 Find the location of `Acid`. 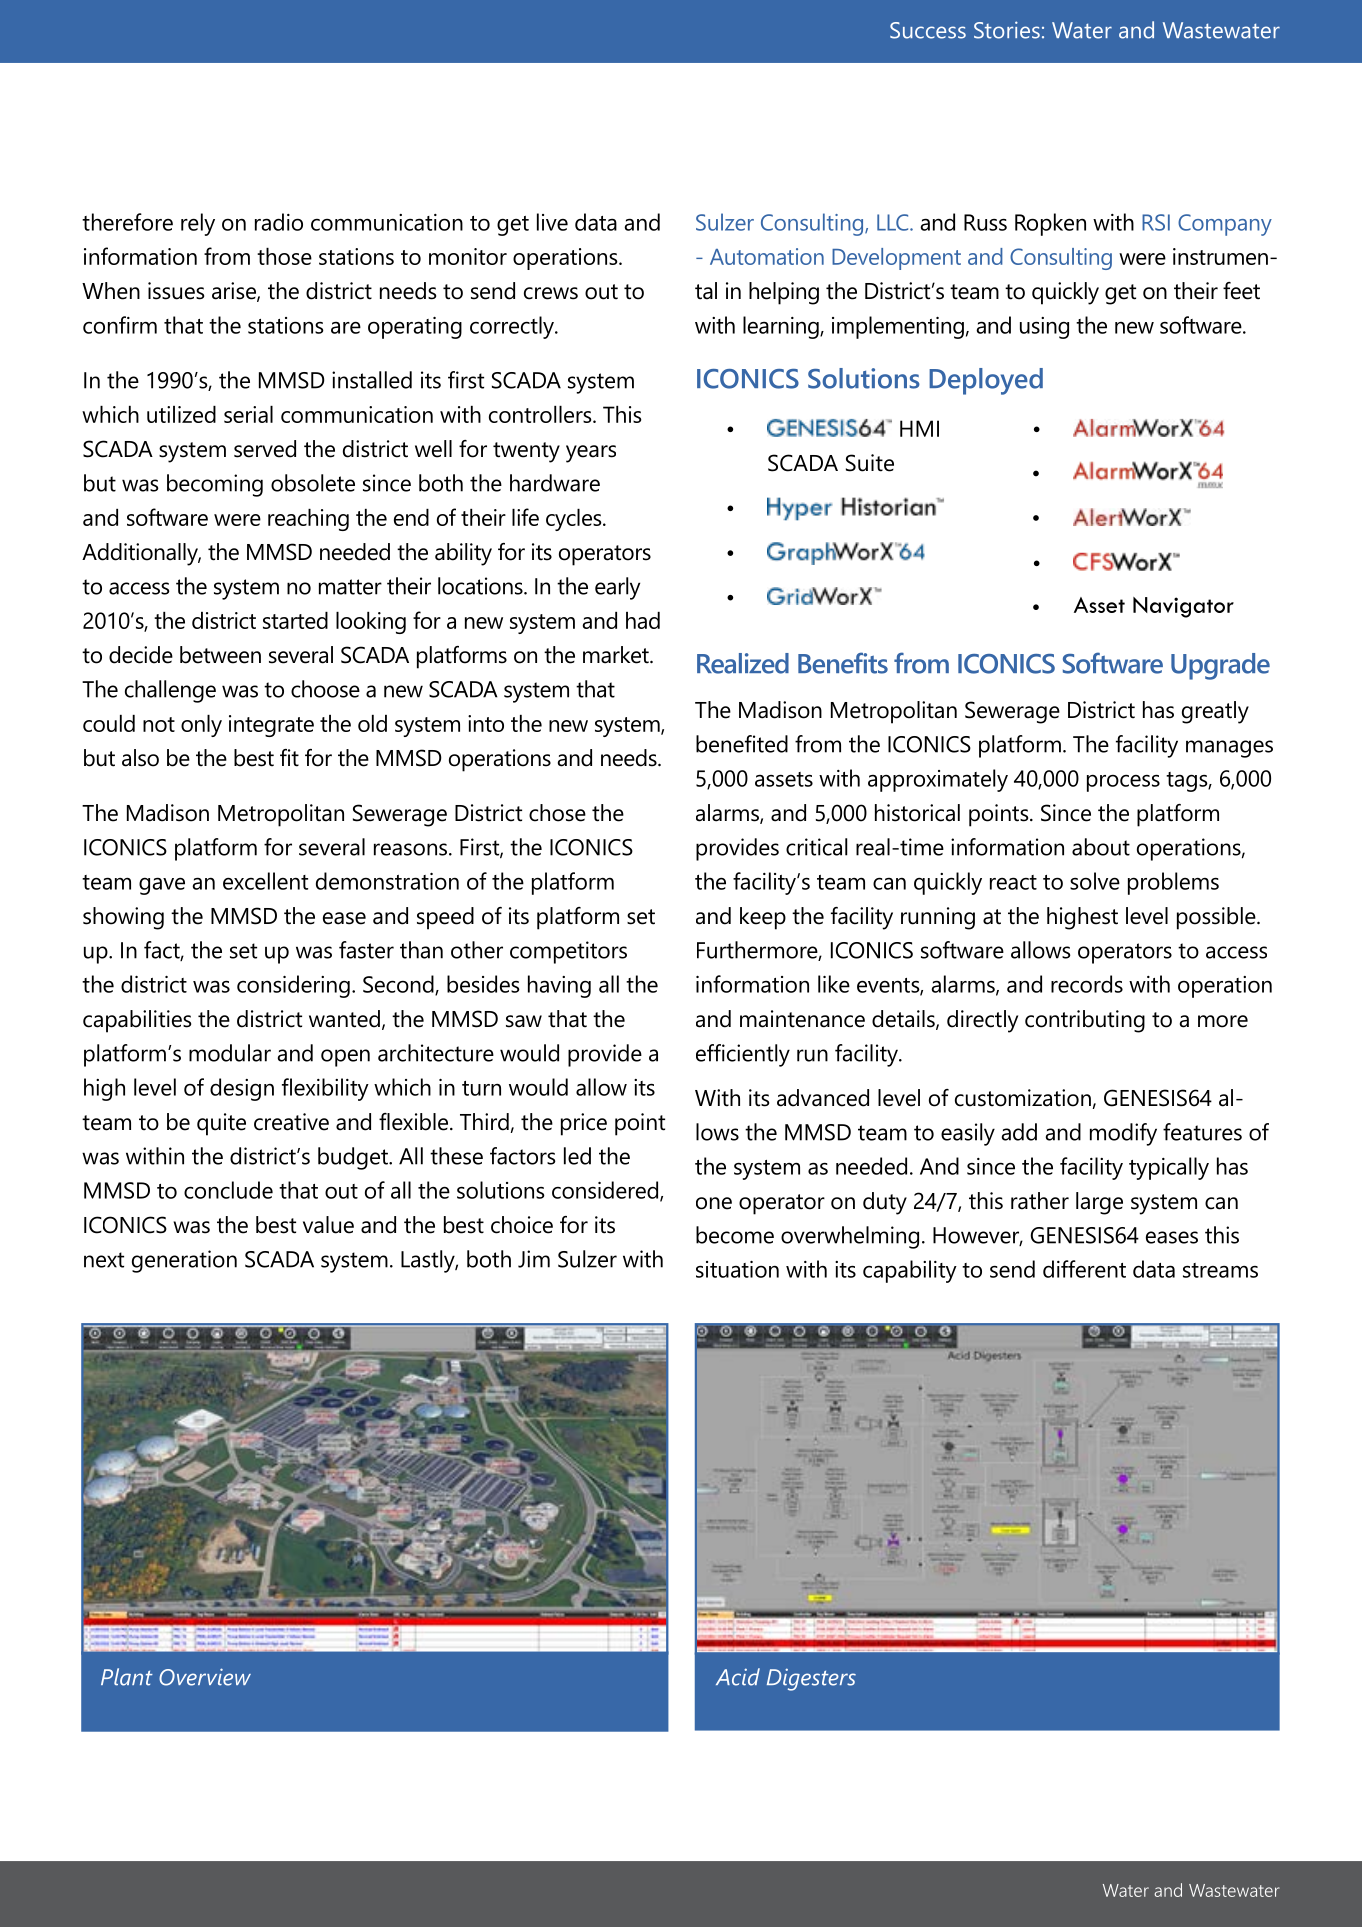

Acid is located at coordinates (738, 1677).
